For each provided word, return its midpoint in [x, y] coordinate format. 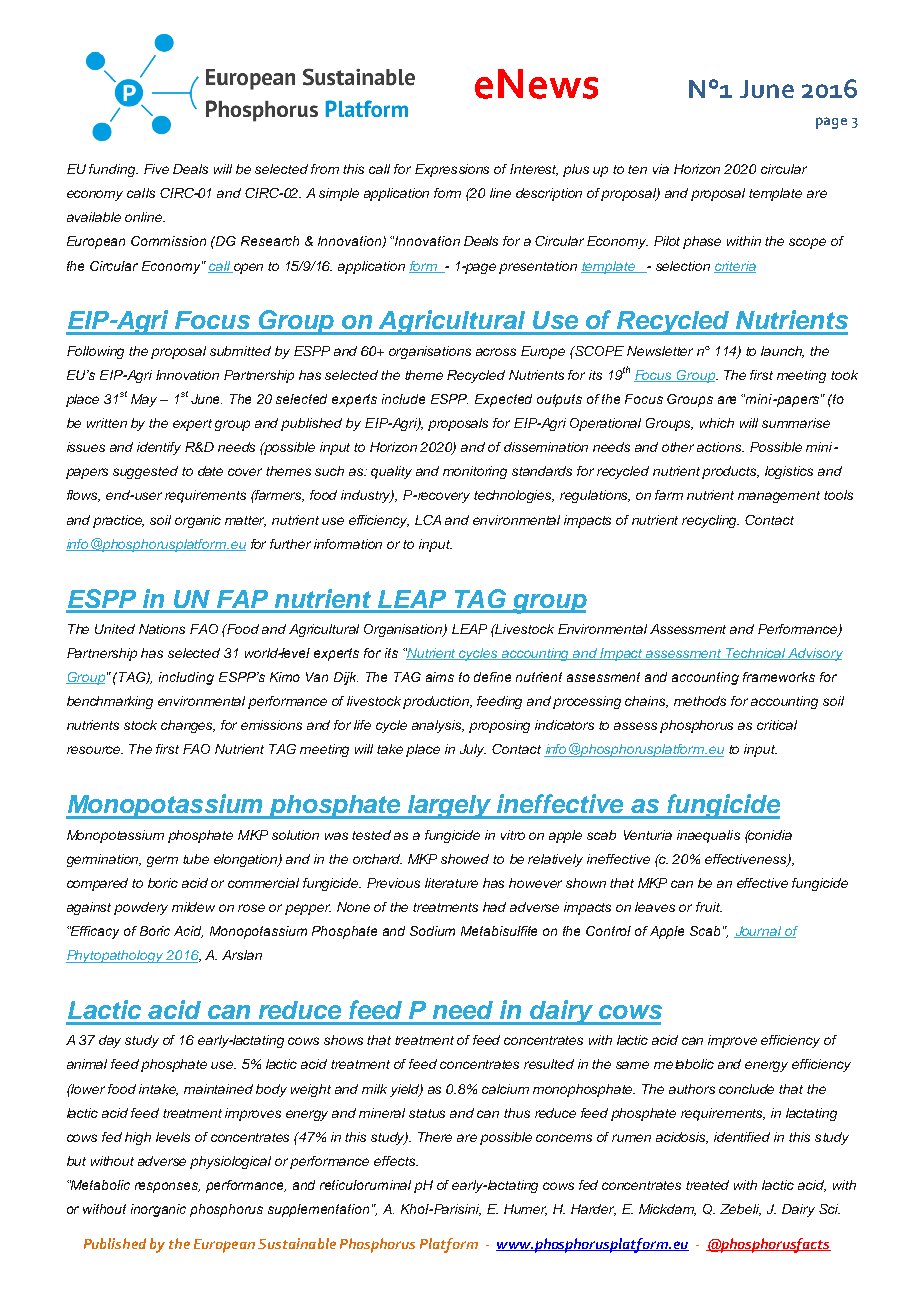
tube [196, 859]
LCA [428, 520]
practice [118, 521]
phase [702, 242]
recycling [710, 521]
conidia [769, 835]
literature [451, 883]
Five [156, 169]
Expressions [452, 170]
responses [167, 1187]
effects [395, 1161]
